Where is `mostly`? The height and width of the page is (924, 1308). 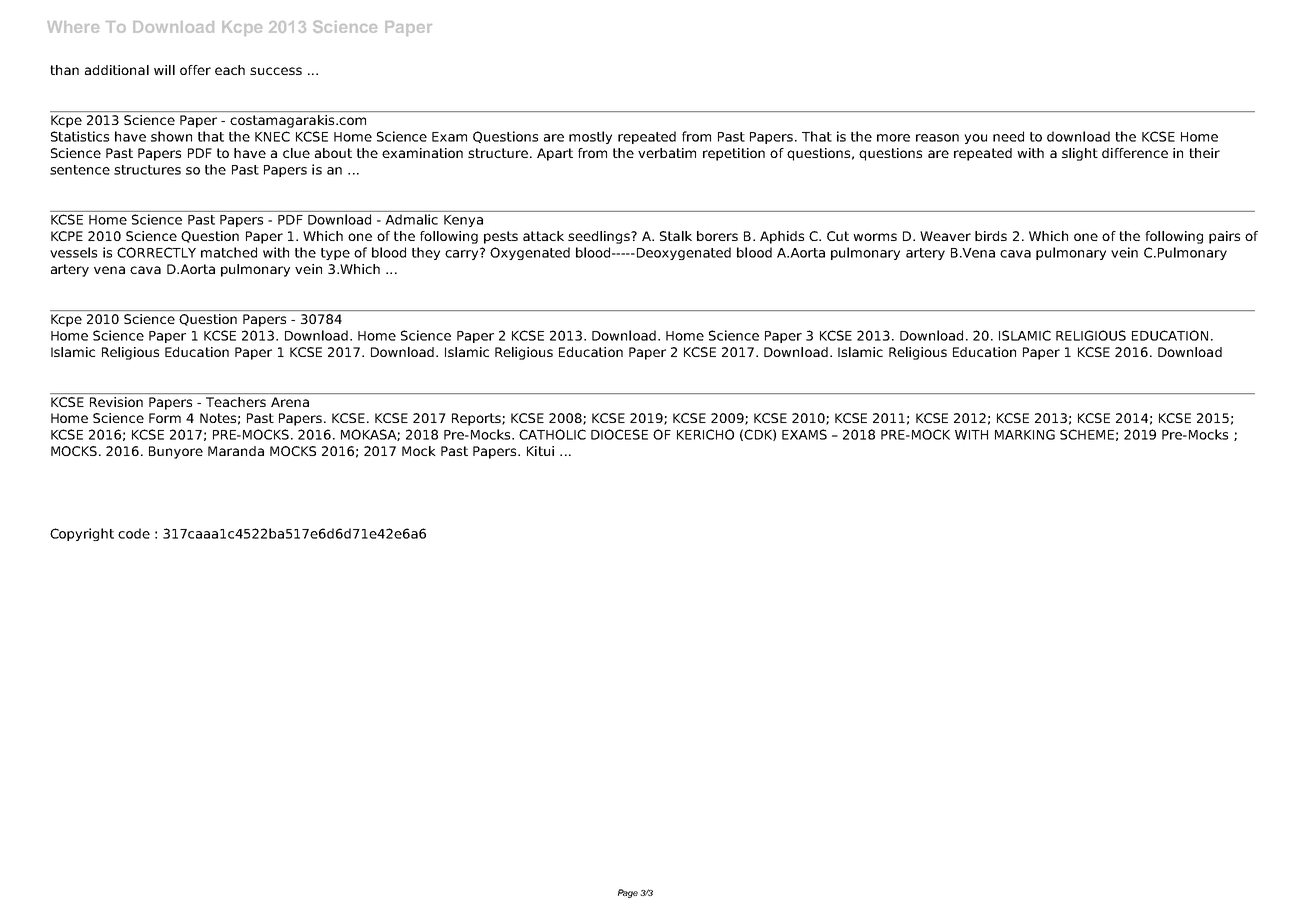 mostly is located at coordinates (590, 137).
